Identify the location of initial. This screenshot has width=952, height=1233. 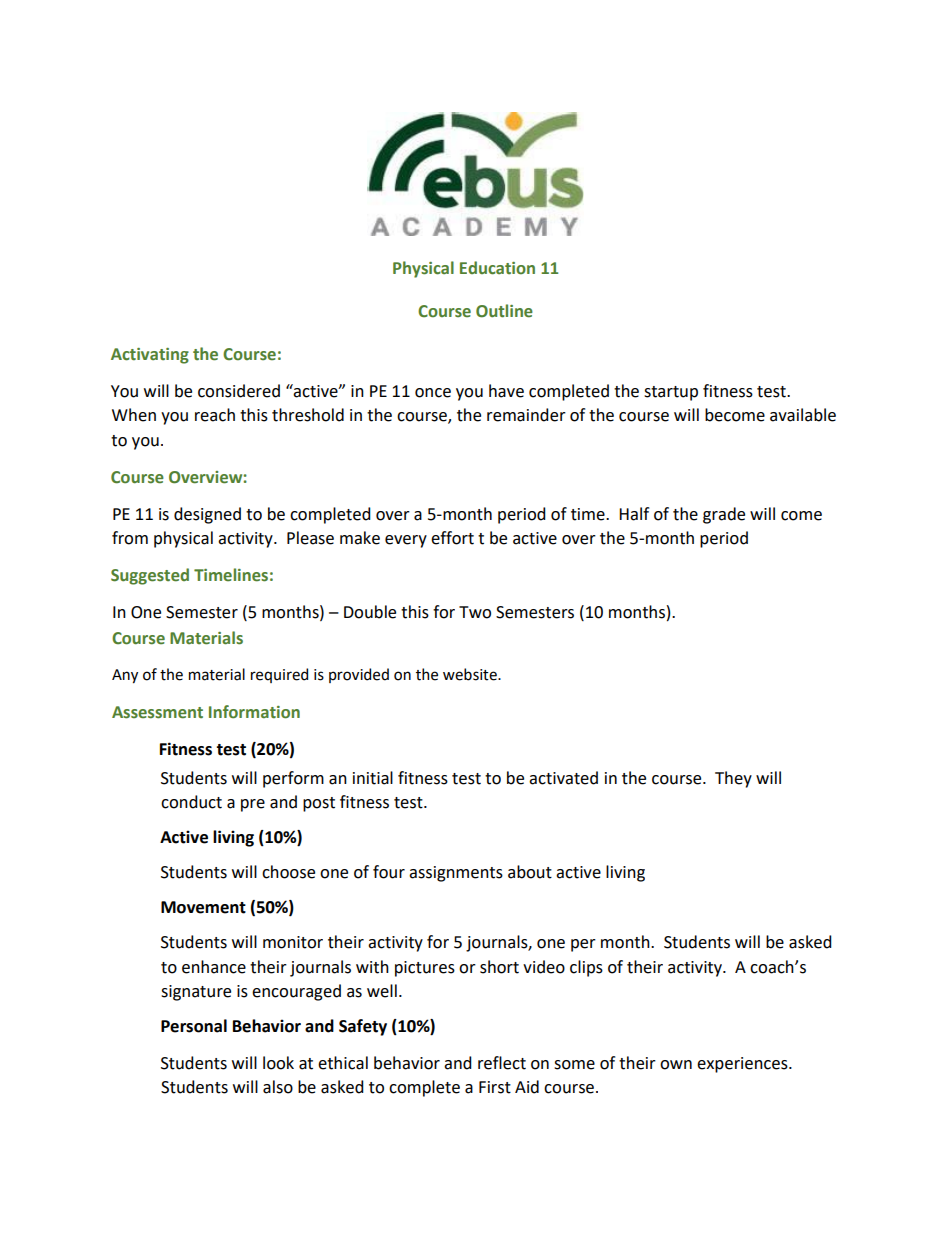
(373, 778).
